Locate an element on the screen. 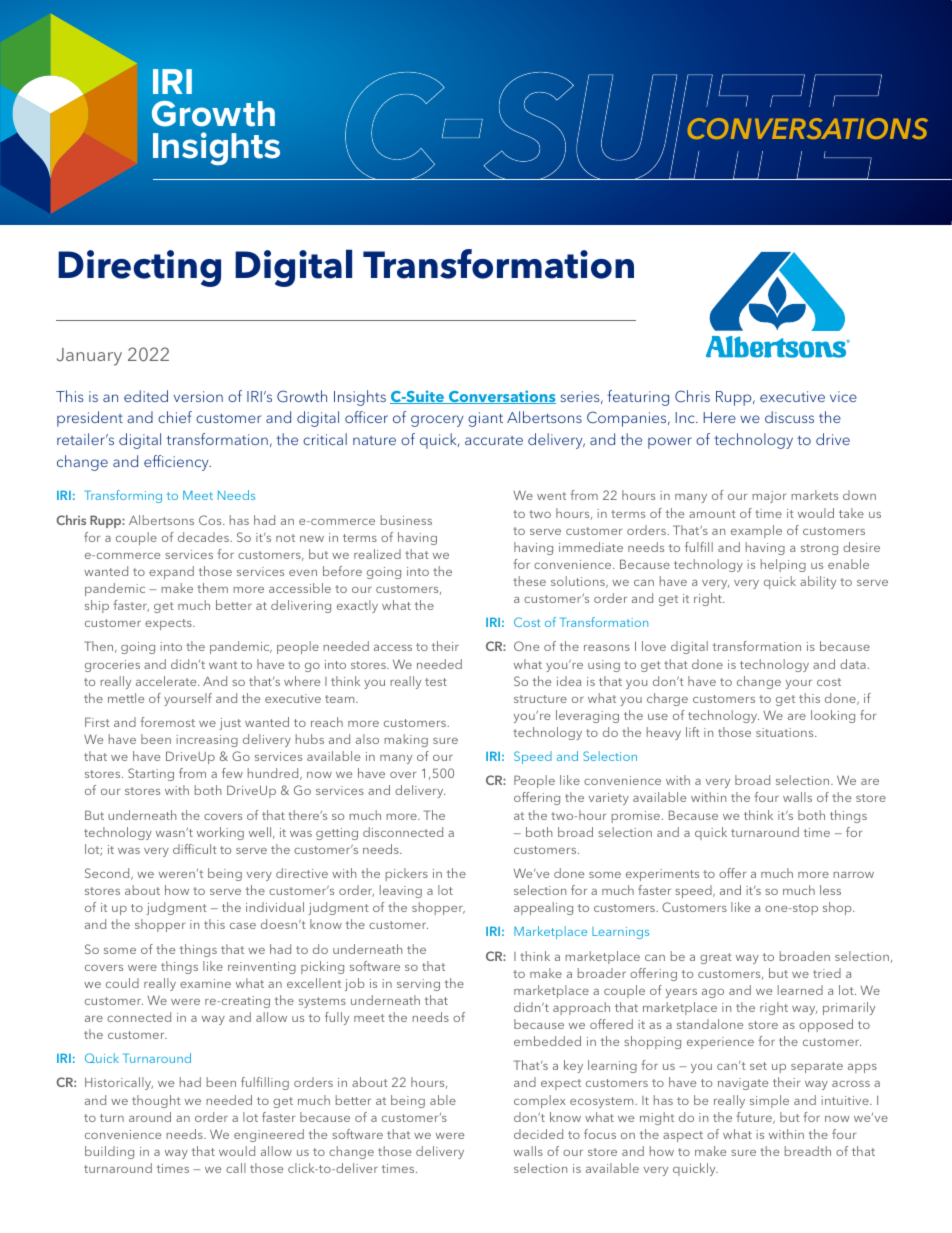 This screenshot has height=1233, width=952. foremost is located at coordinates (167, 722).
